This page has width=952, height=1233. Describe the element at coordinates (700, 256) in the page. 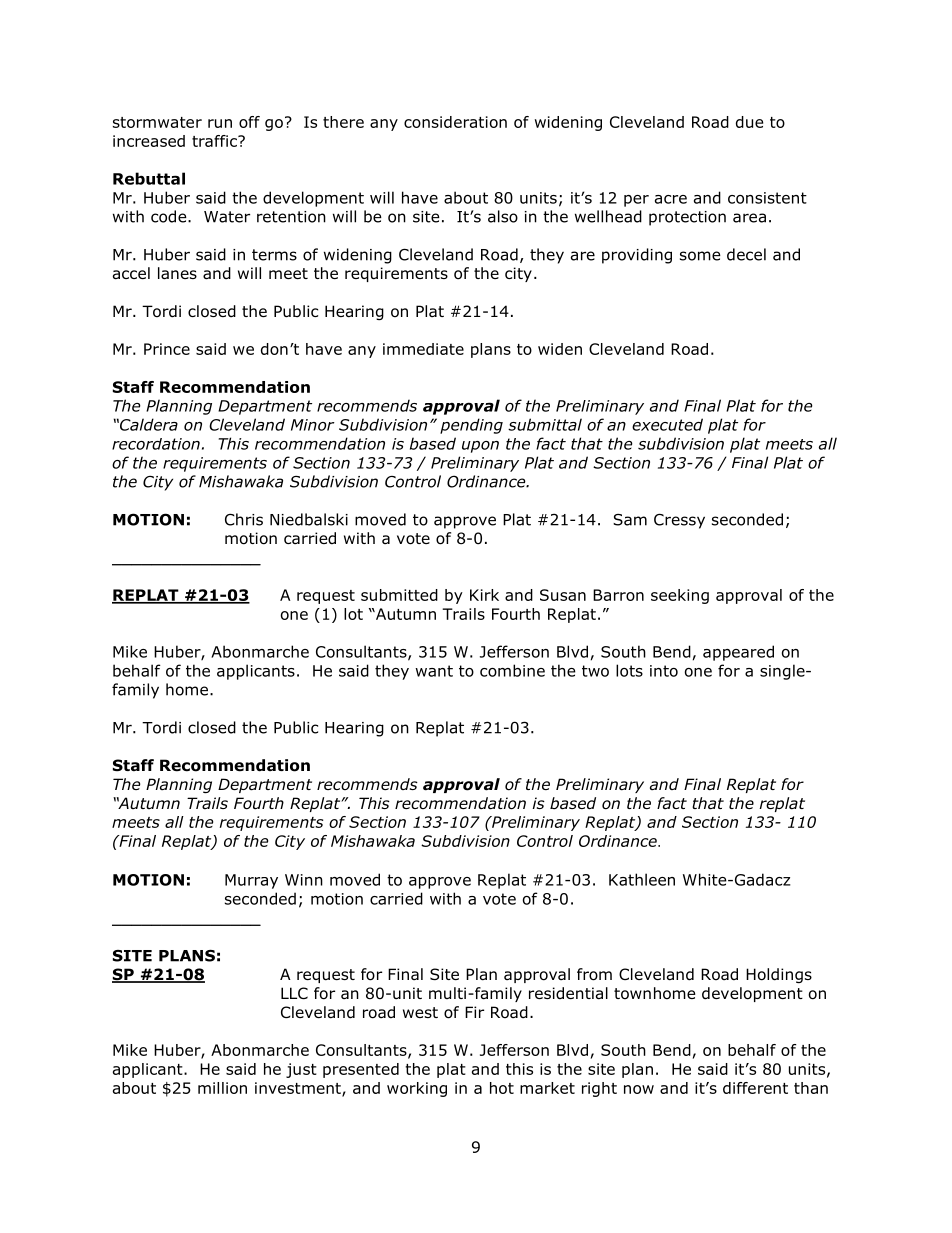

I see `some` at that location.
